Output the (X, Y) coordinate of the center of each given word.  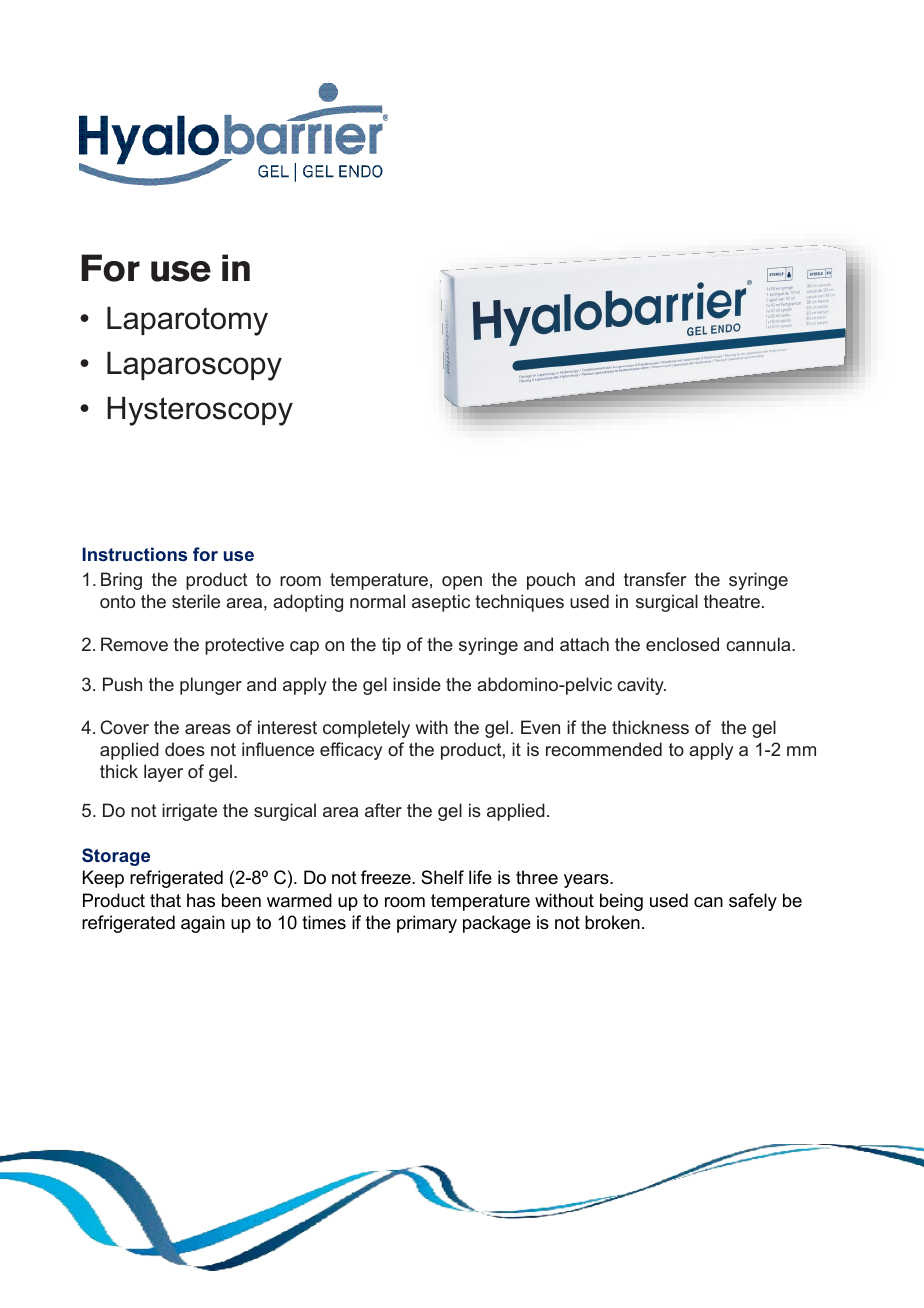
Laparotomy (187, 321)
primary (427, 924)
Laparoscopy (194, 366)
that (165, 900)
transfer (655, 579)
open (462, 583)
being (621, 902)
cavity (641, 686)
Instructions (134, 554)
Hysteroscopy (200, 411)
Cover (124, 727)
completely (366, 729)
